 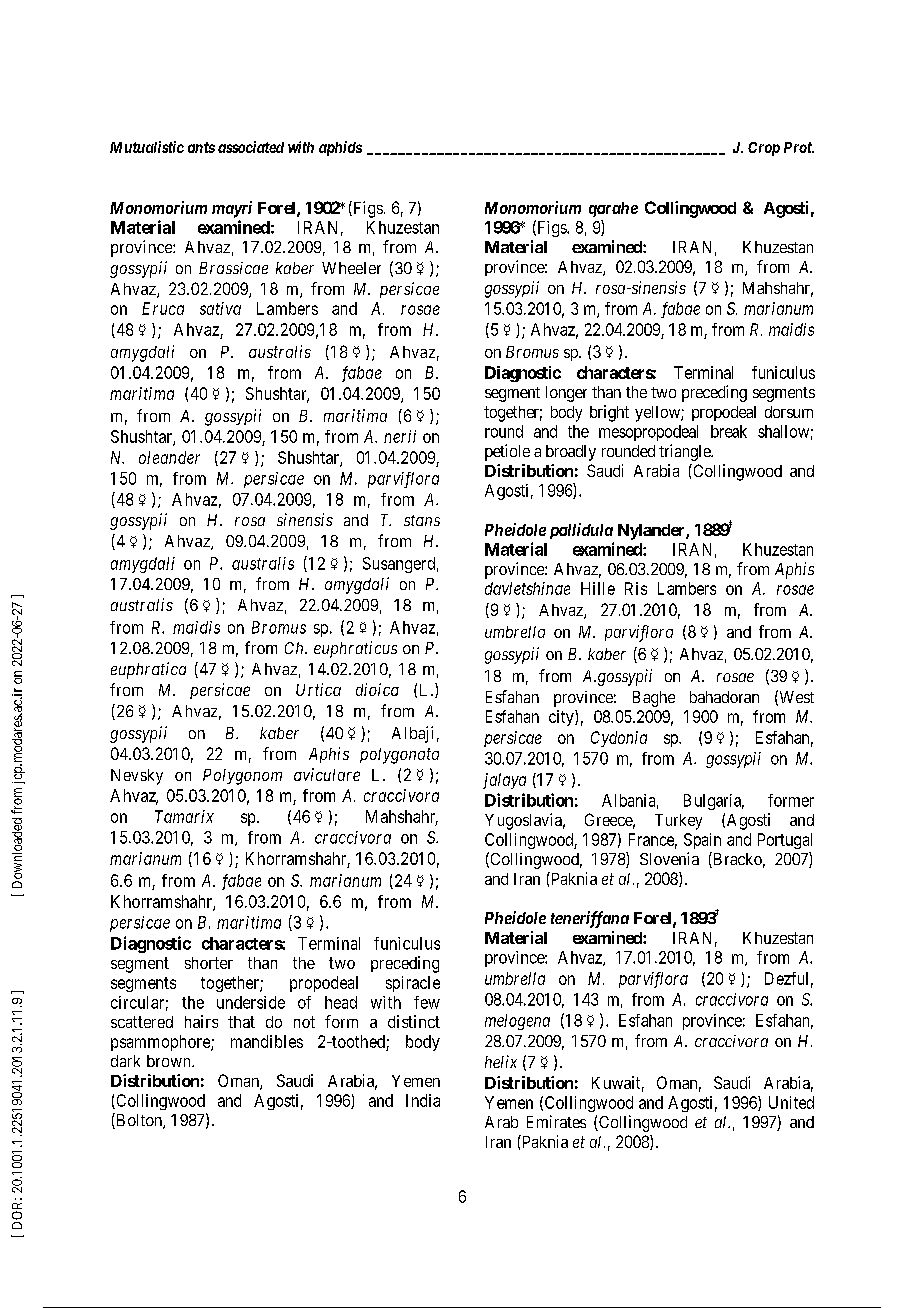 What do you see at coordinates (507, 452) in the screenshot?
I see `petiole` at bounding box center [507, 452].
